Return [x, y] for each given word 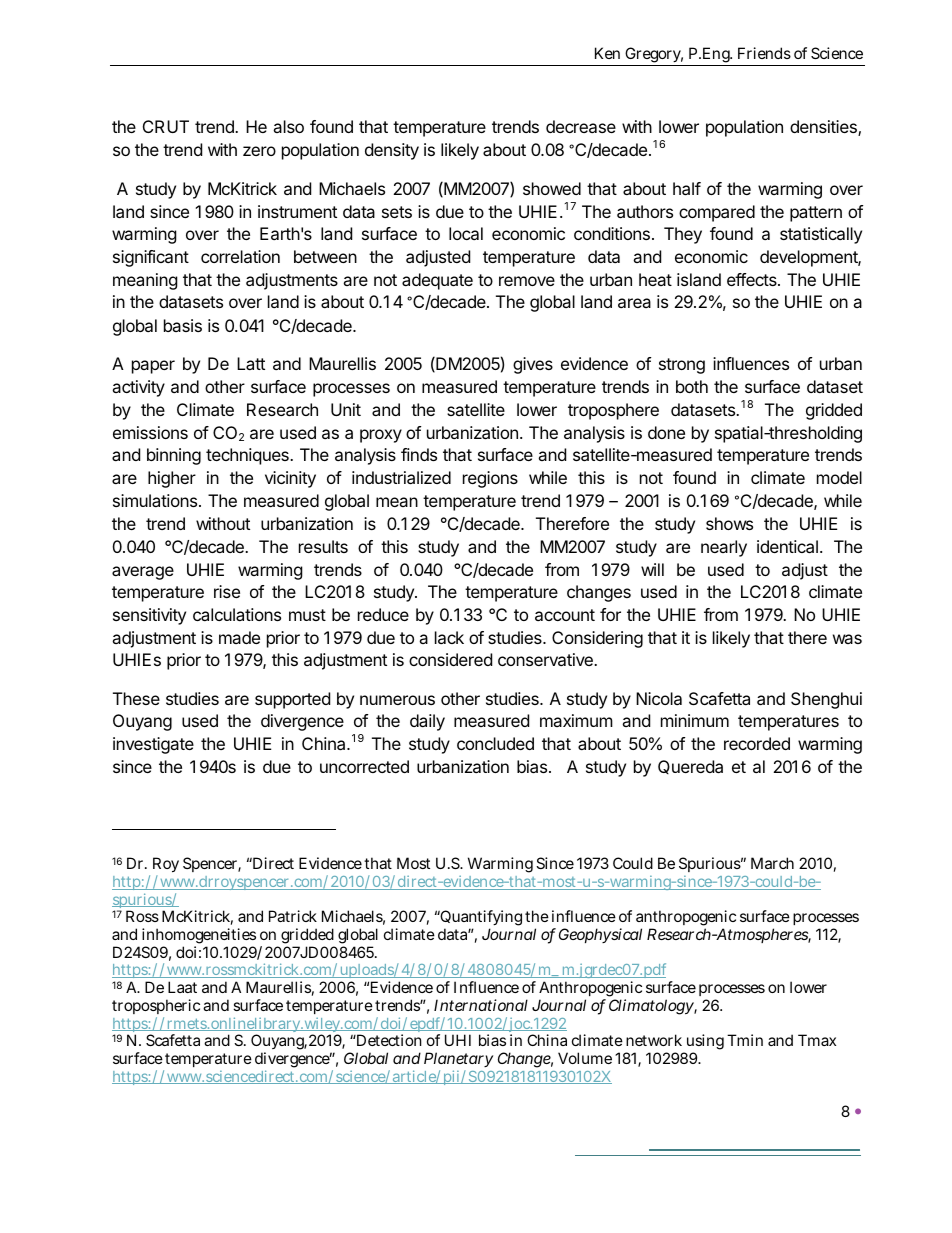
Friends [764, 53]
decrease [581, 126]
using [704, 1043]
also [288, 126]
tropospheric [156, 1008]
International [481, 1005]
